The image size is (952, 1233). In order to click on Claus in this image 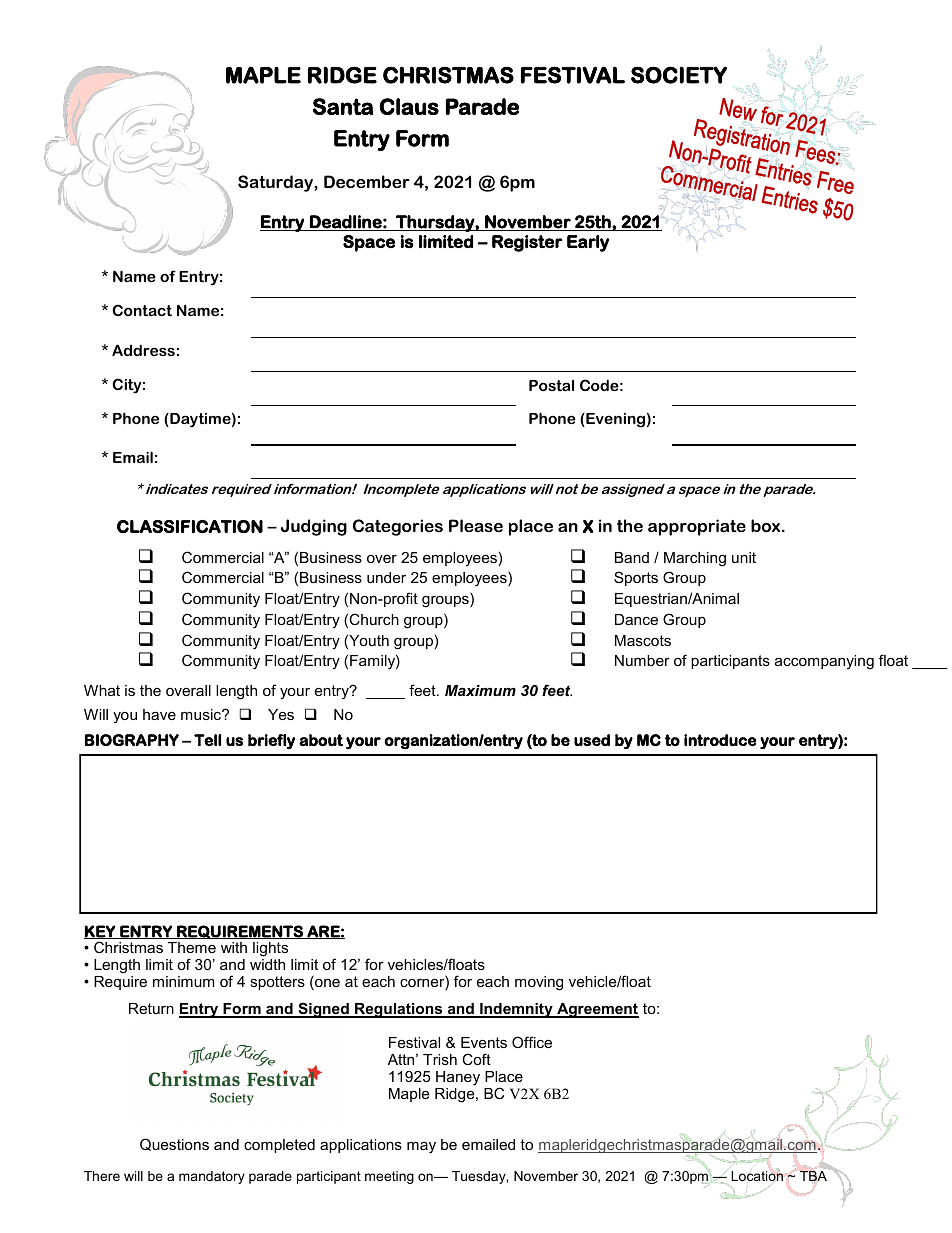, I will do `click(409, 106)`.
